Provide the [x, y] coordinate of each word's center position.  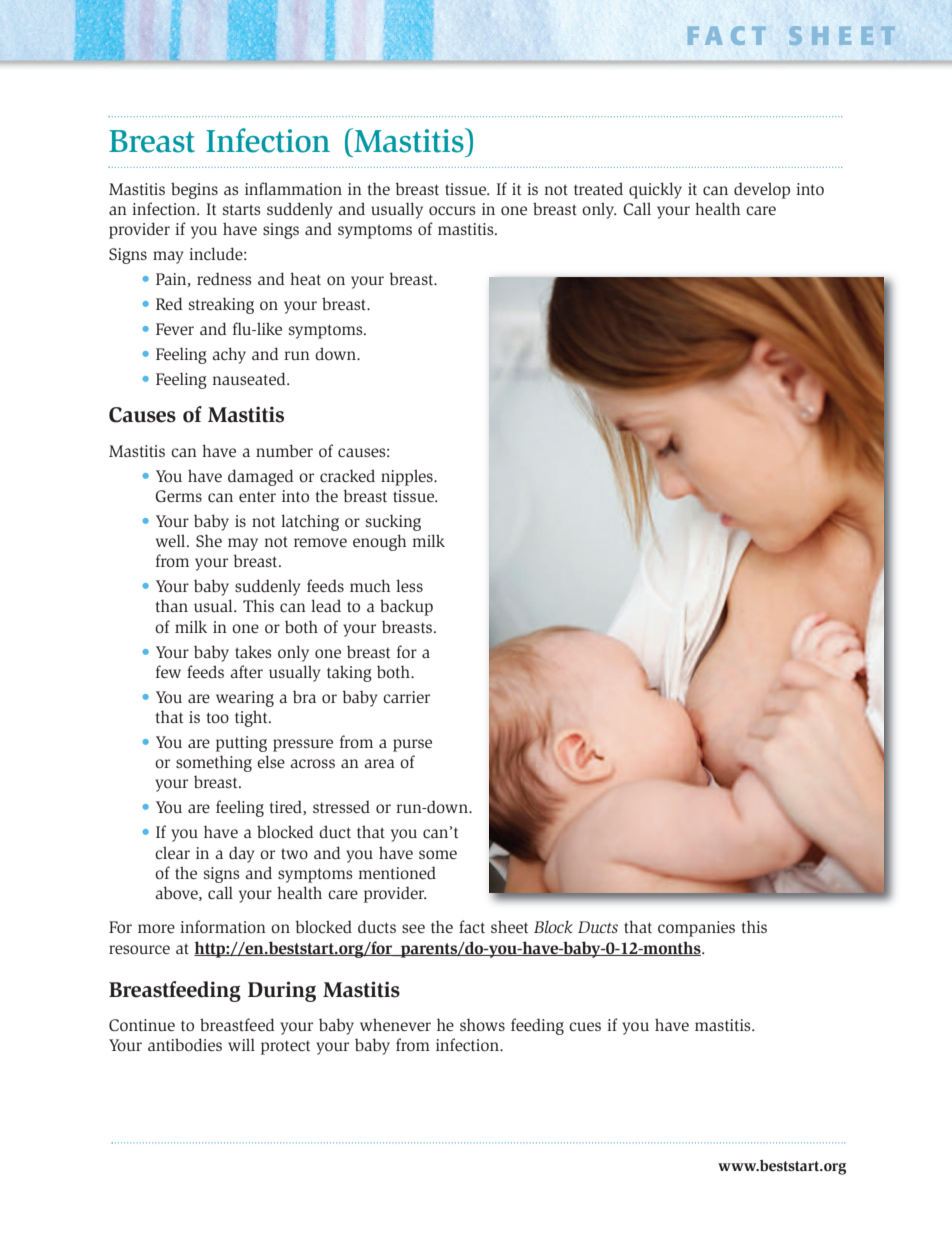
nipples [408, 477]
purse [412, 745]
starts [242, 209]
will [241, 1044]
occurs [452, 211]
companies [696, 929]
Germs [178, 496]
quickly [655, 190]
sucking [393, 522]
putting [241, 744]
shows [482, 1025]
